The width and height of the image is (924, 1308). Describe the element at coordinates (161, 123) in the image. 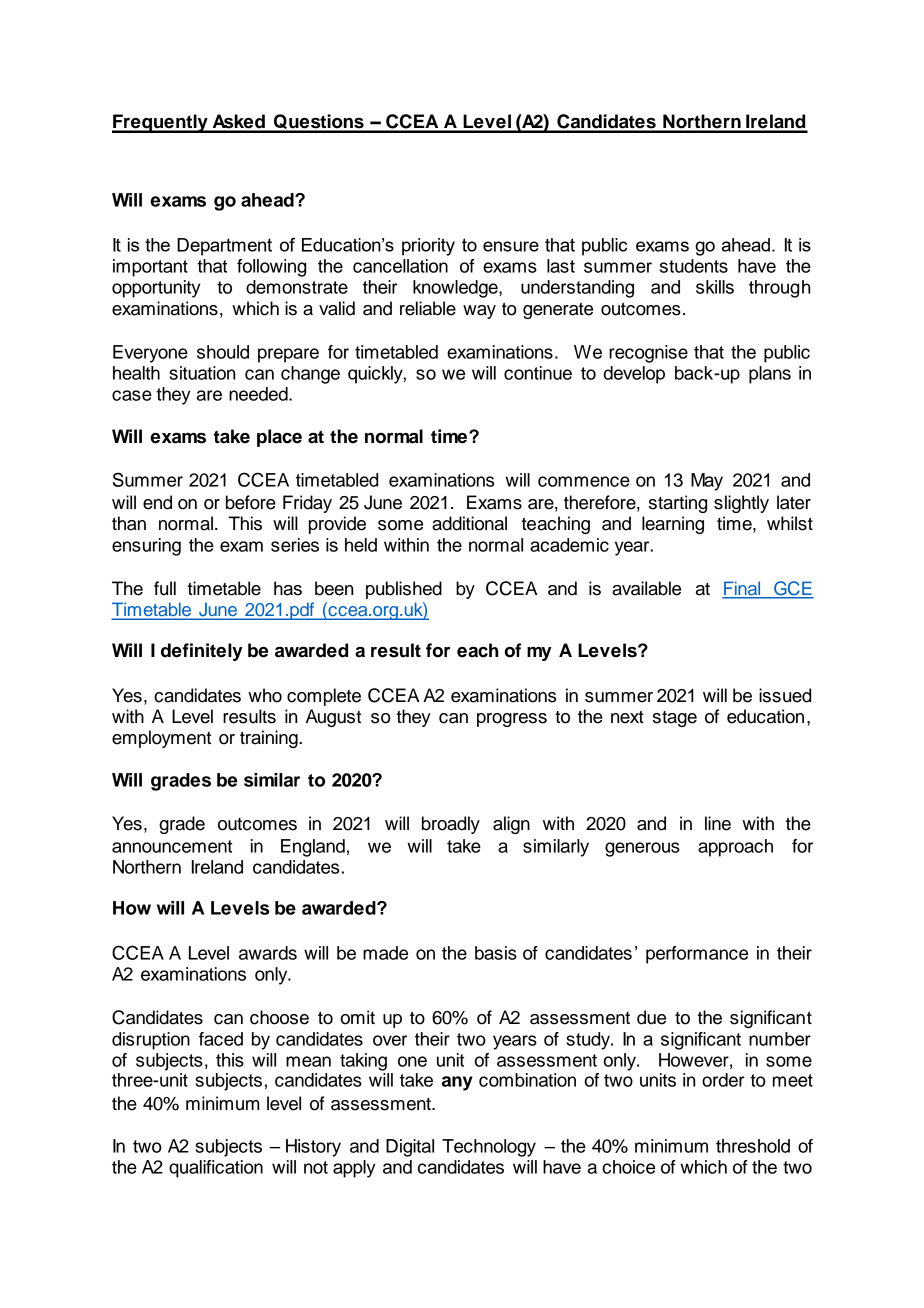

I see `Frequently` at that location.
